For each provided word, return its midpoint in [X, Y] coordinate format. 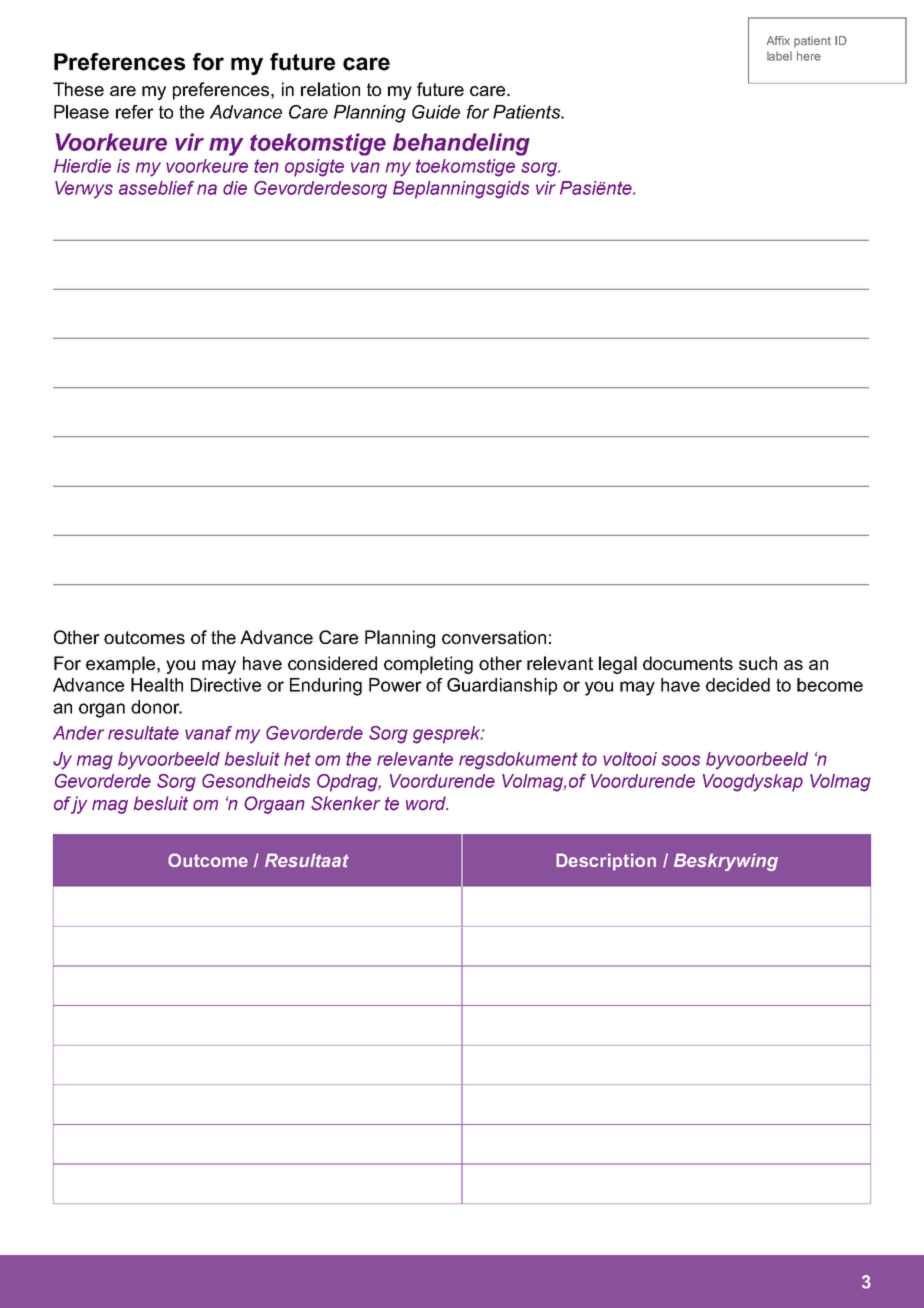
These [78, 89]
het [297, 759]
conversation [494, 637]
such [758, 663]
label [779, 56]
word [427, 803]
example [122, 665]
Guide [436, 112]
